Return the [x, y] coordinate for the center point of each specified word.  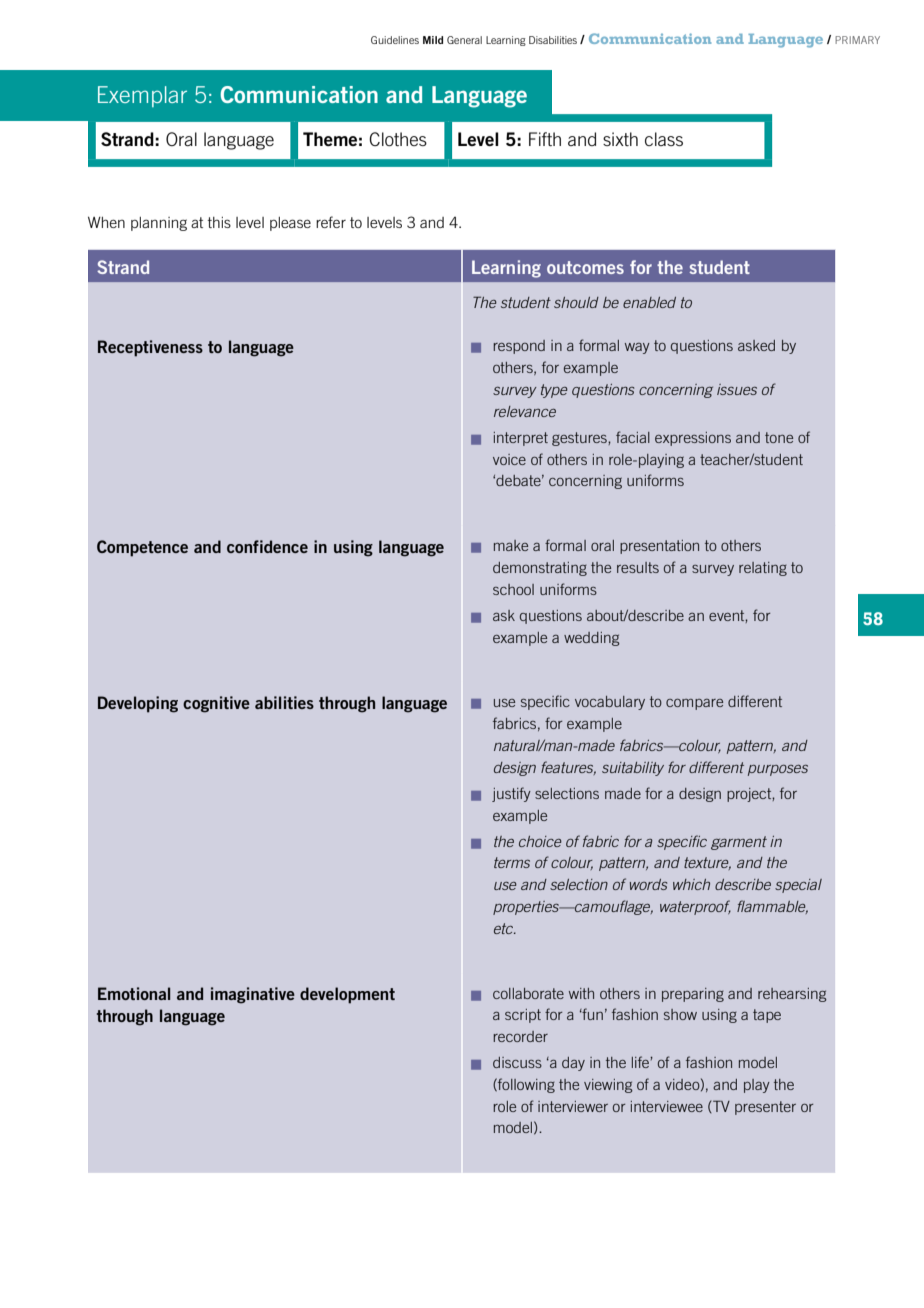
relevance [525, 411]
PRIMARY [857, 40]
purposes [778, 770]
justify [511, 794]
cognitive [216, 704]
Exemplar [142, 96]
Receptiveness [150, 348]
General [464, 40]
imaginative [253, 995]
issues [737, 389]
